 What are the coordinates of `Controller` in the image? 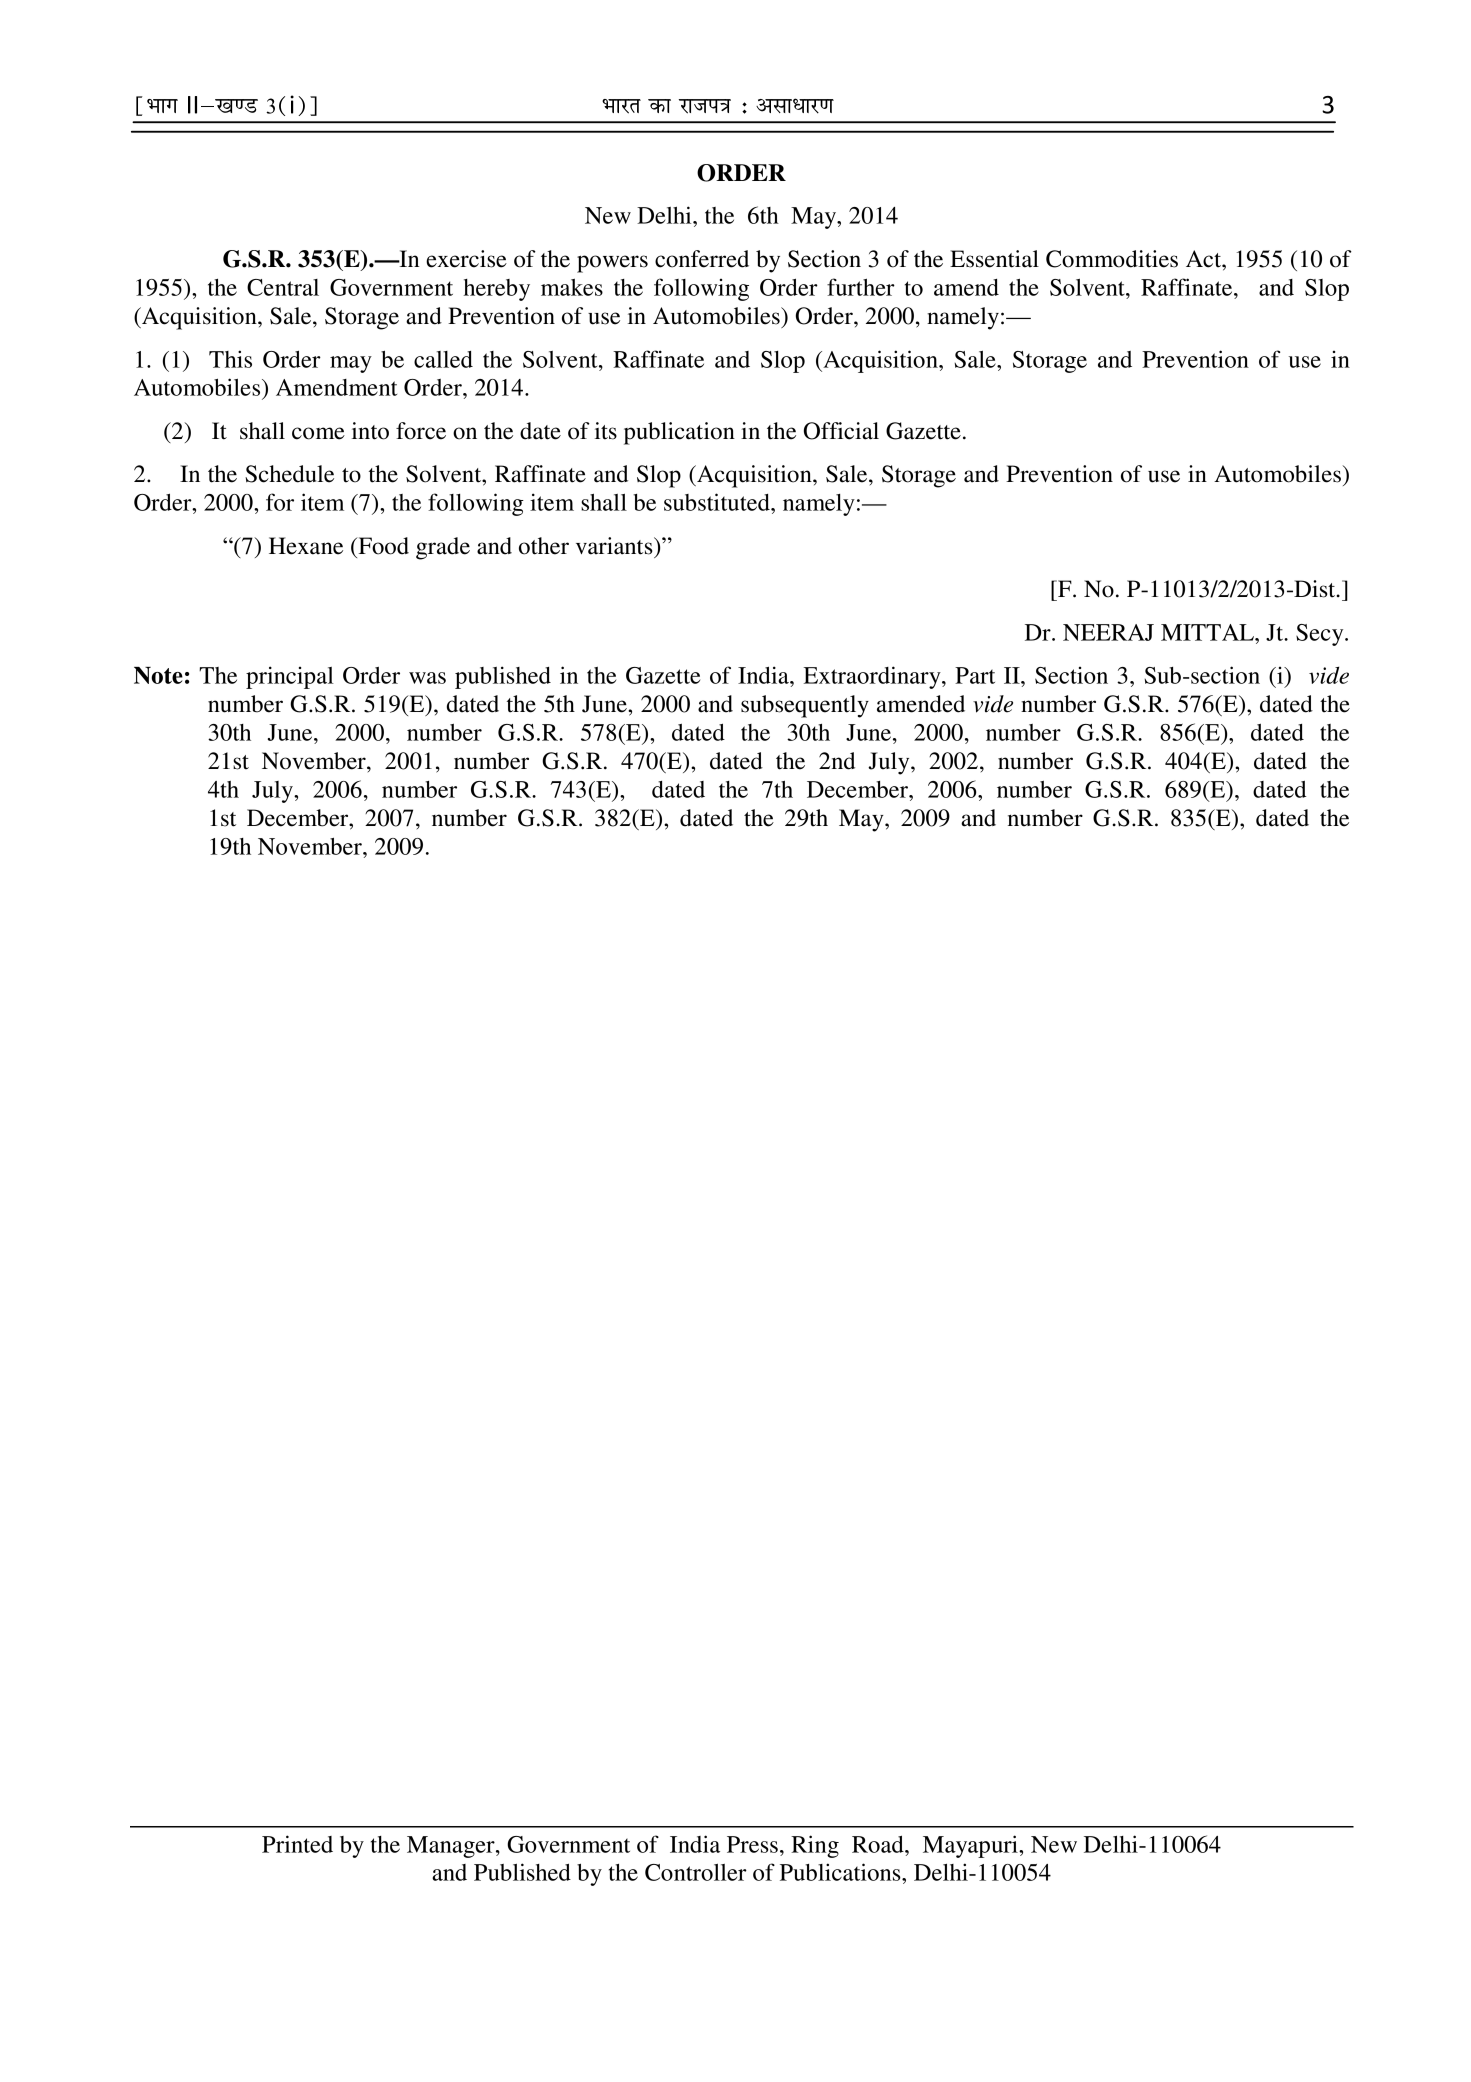 It's located at (696, 1872).
